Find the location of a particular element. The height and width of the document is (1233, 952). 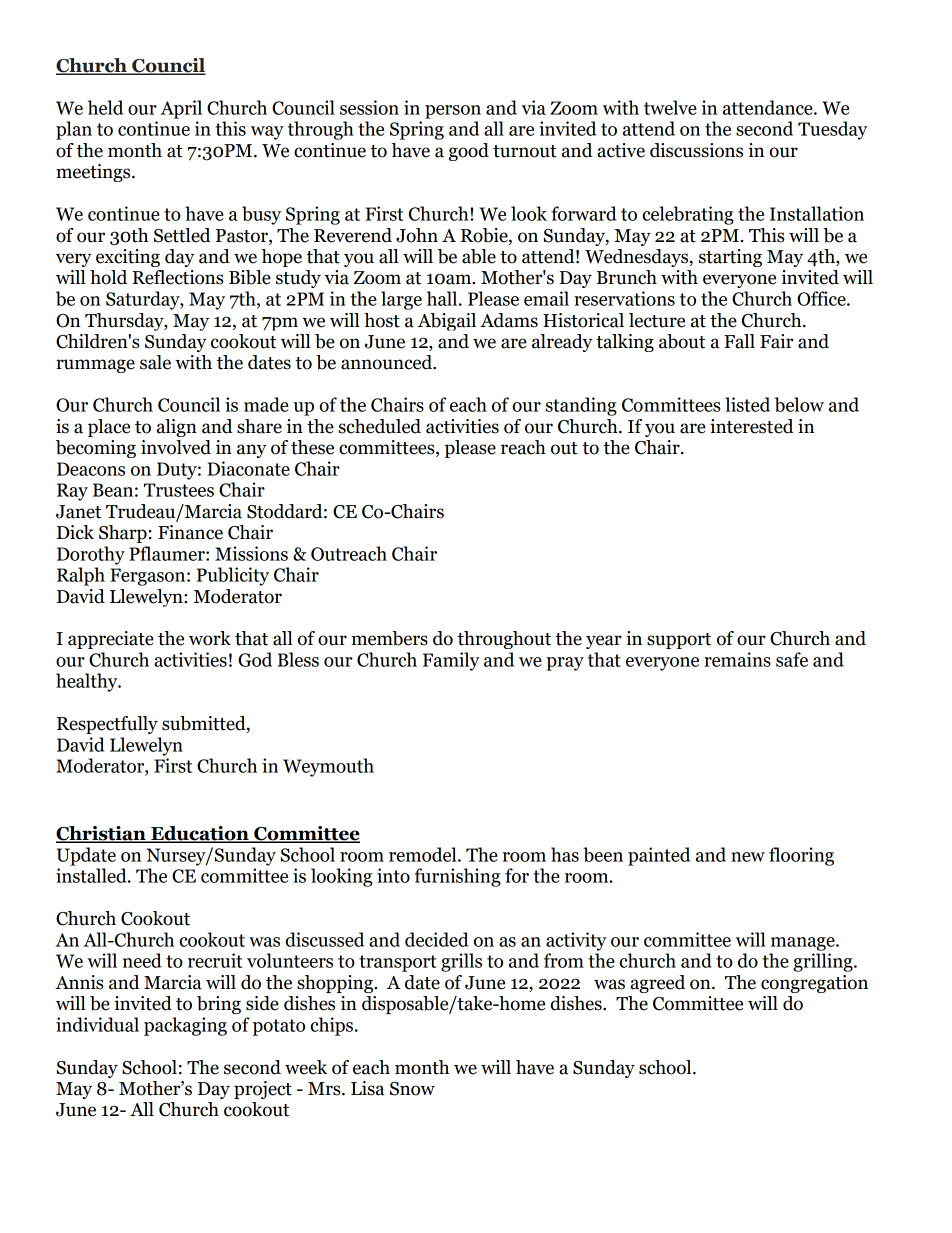

scheduled is located at coordinates (380, 426).
